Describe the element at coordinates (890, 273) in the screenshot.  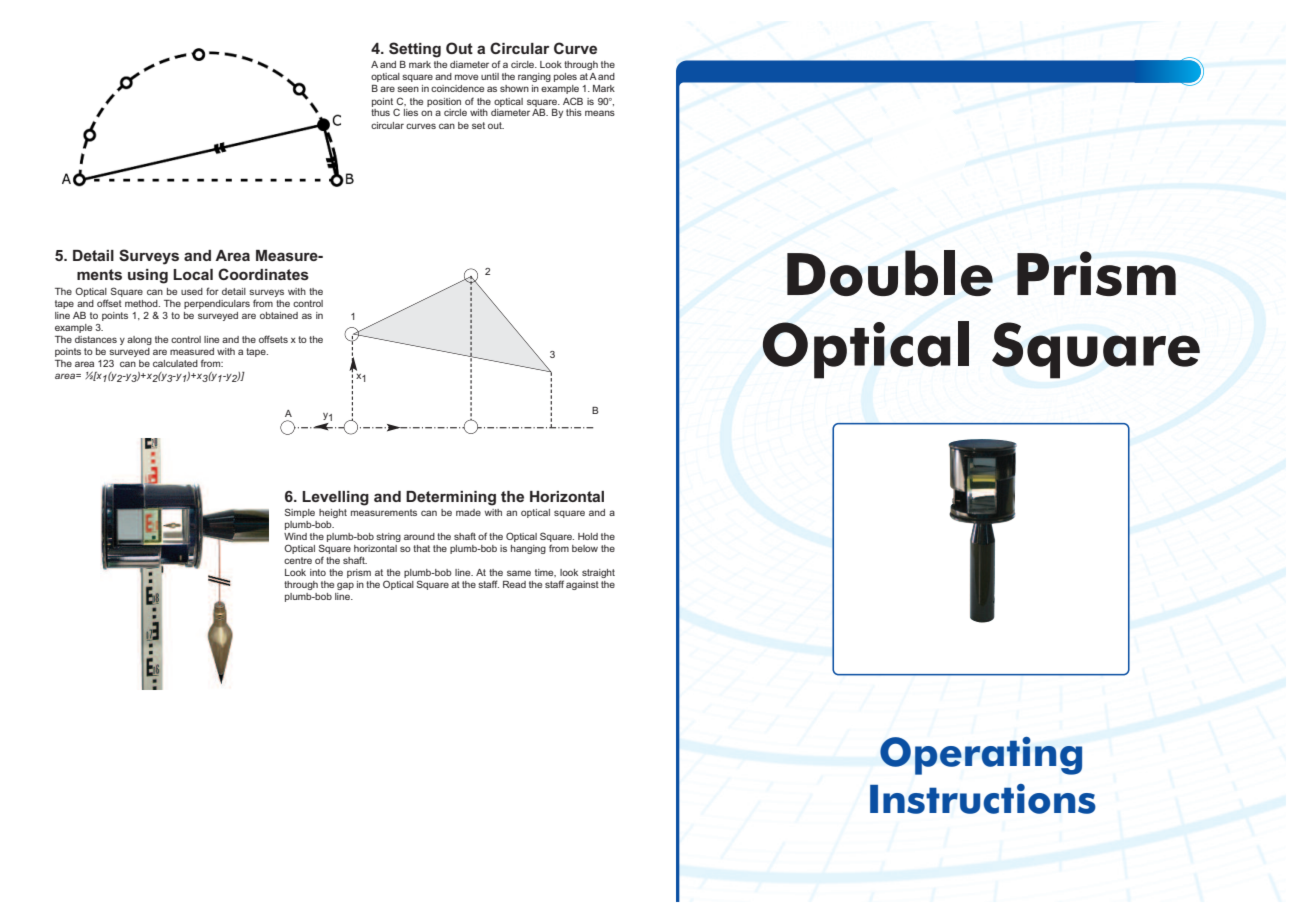
I see `Double` at that location.
